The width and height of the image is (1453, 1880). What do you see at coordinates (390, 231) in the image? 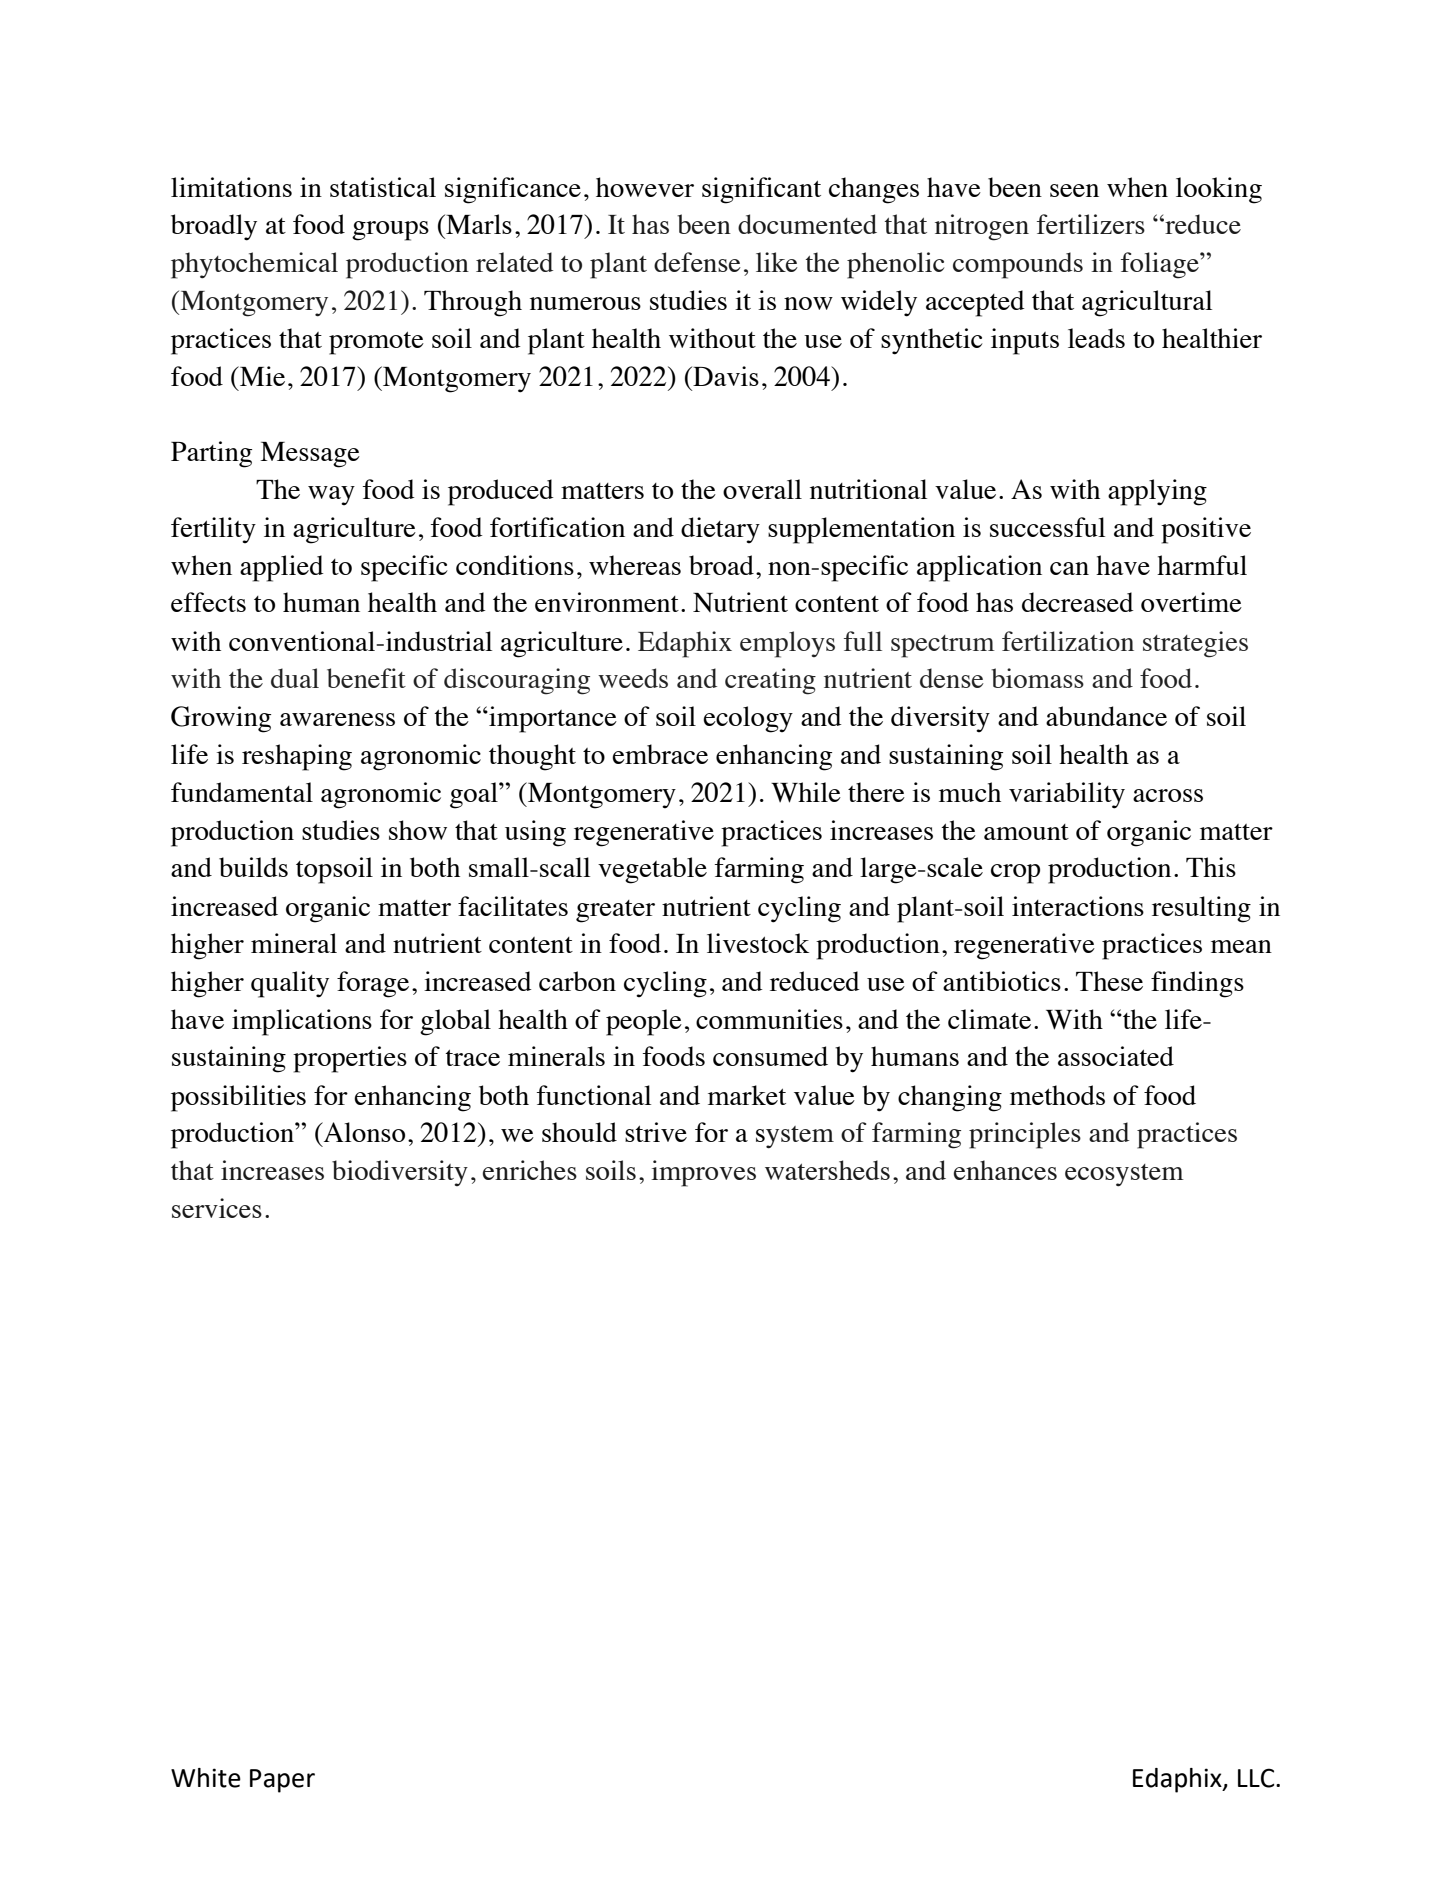
I see `groups` at bounding box center [390, 231].
